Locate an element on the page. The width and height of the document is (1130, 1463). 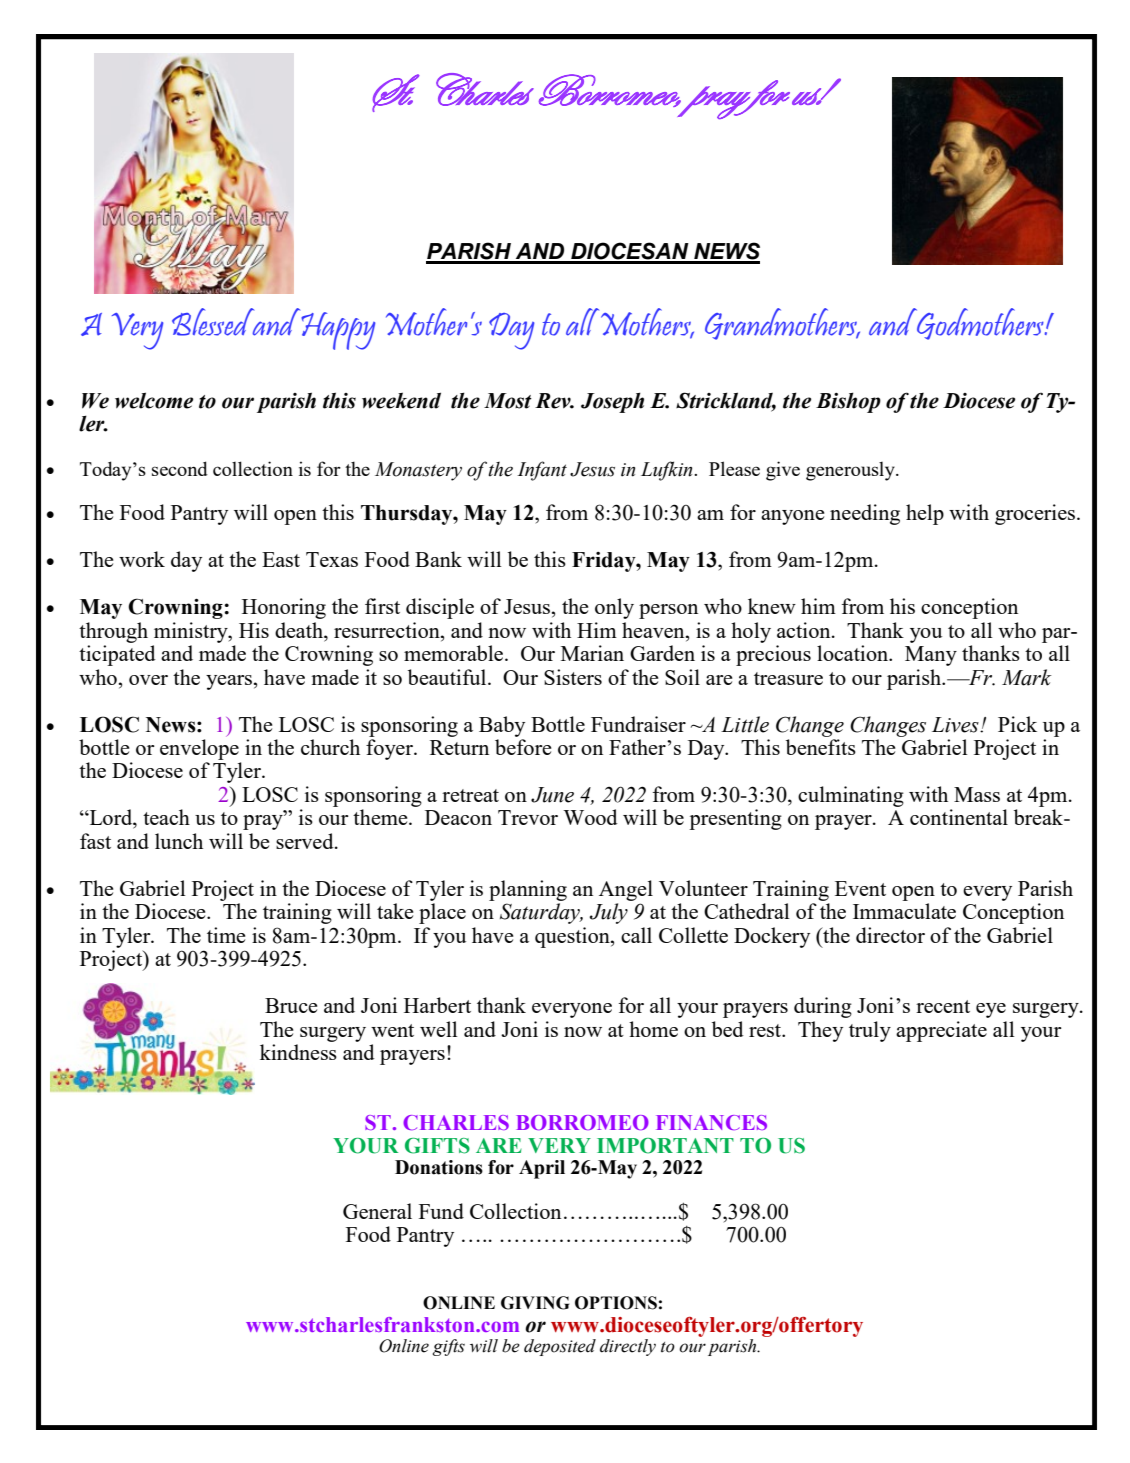
Many is located at coordinates (931, 656).
